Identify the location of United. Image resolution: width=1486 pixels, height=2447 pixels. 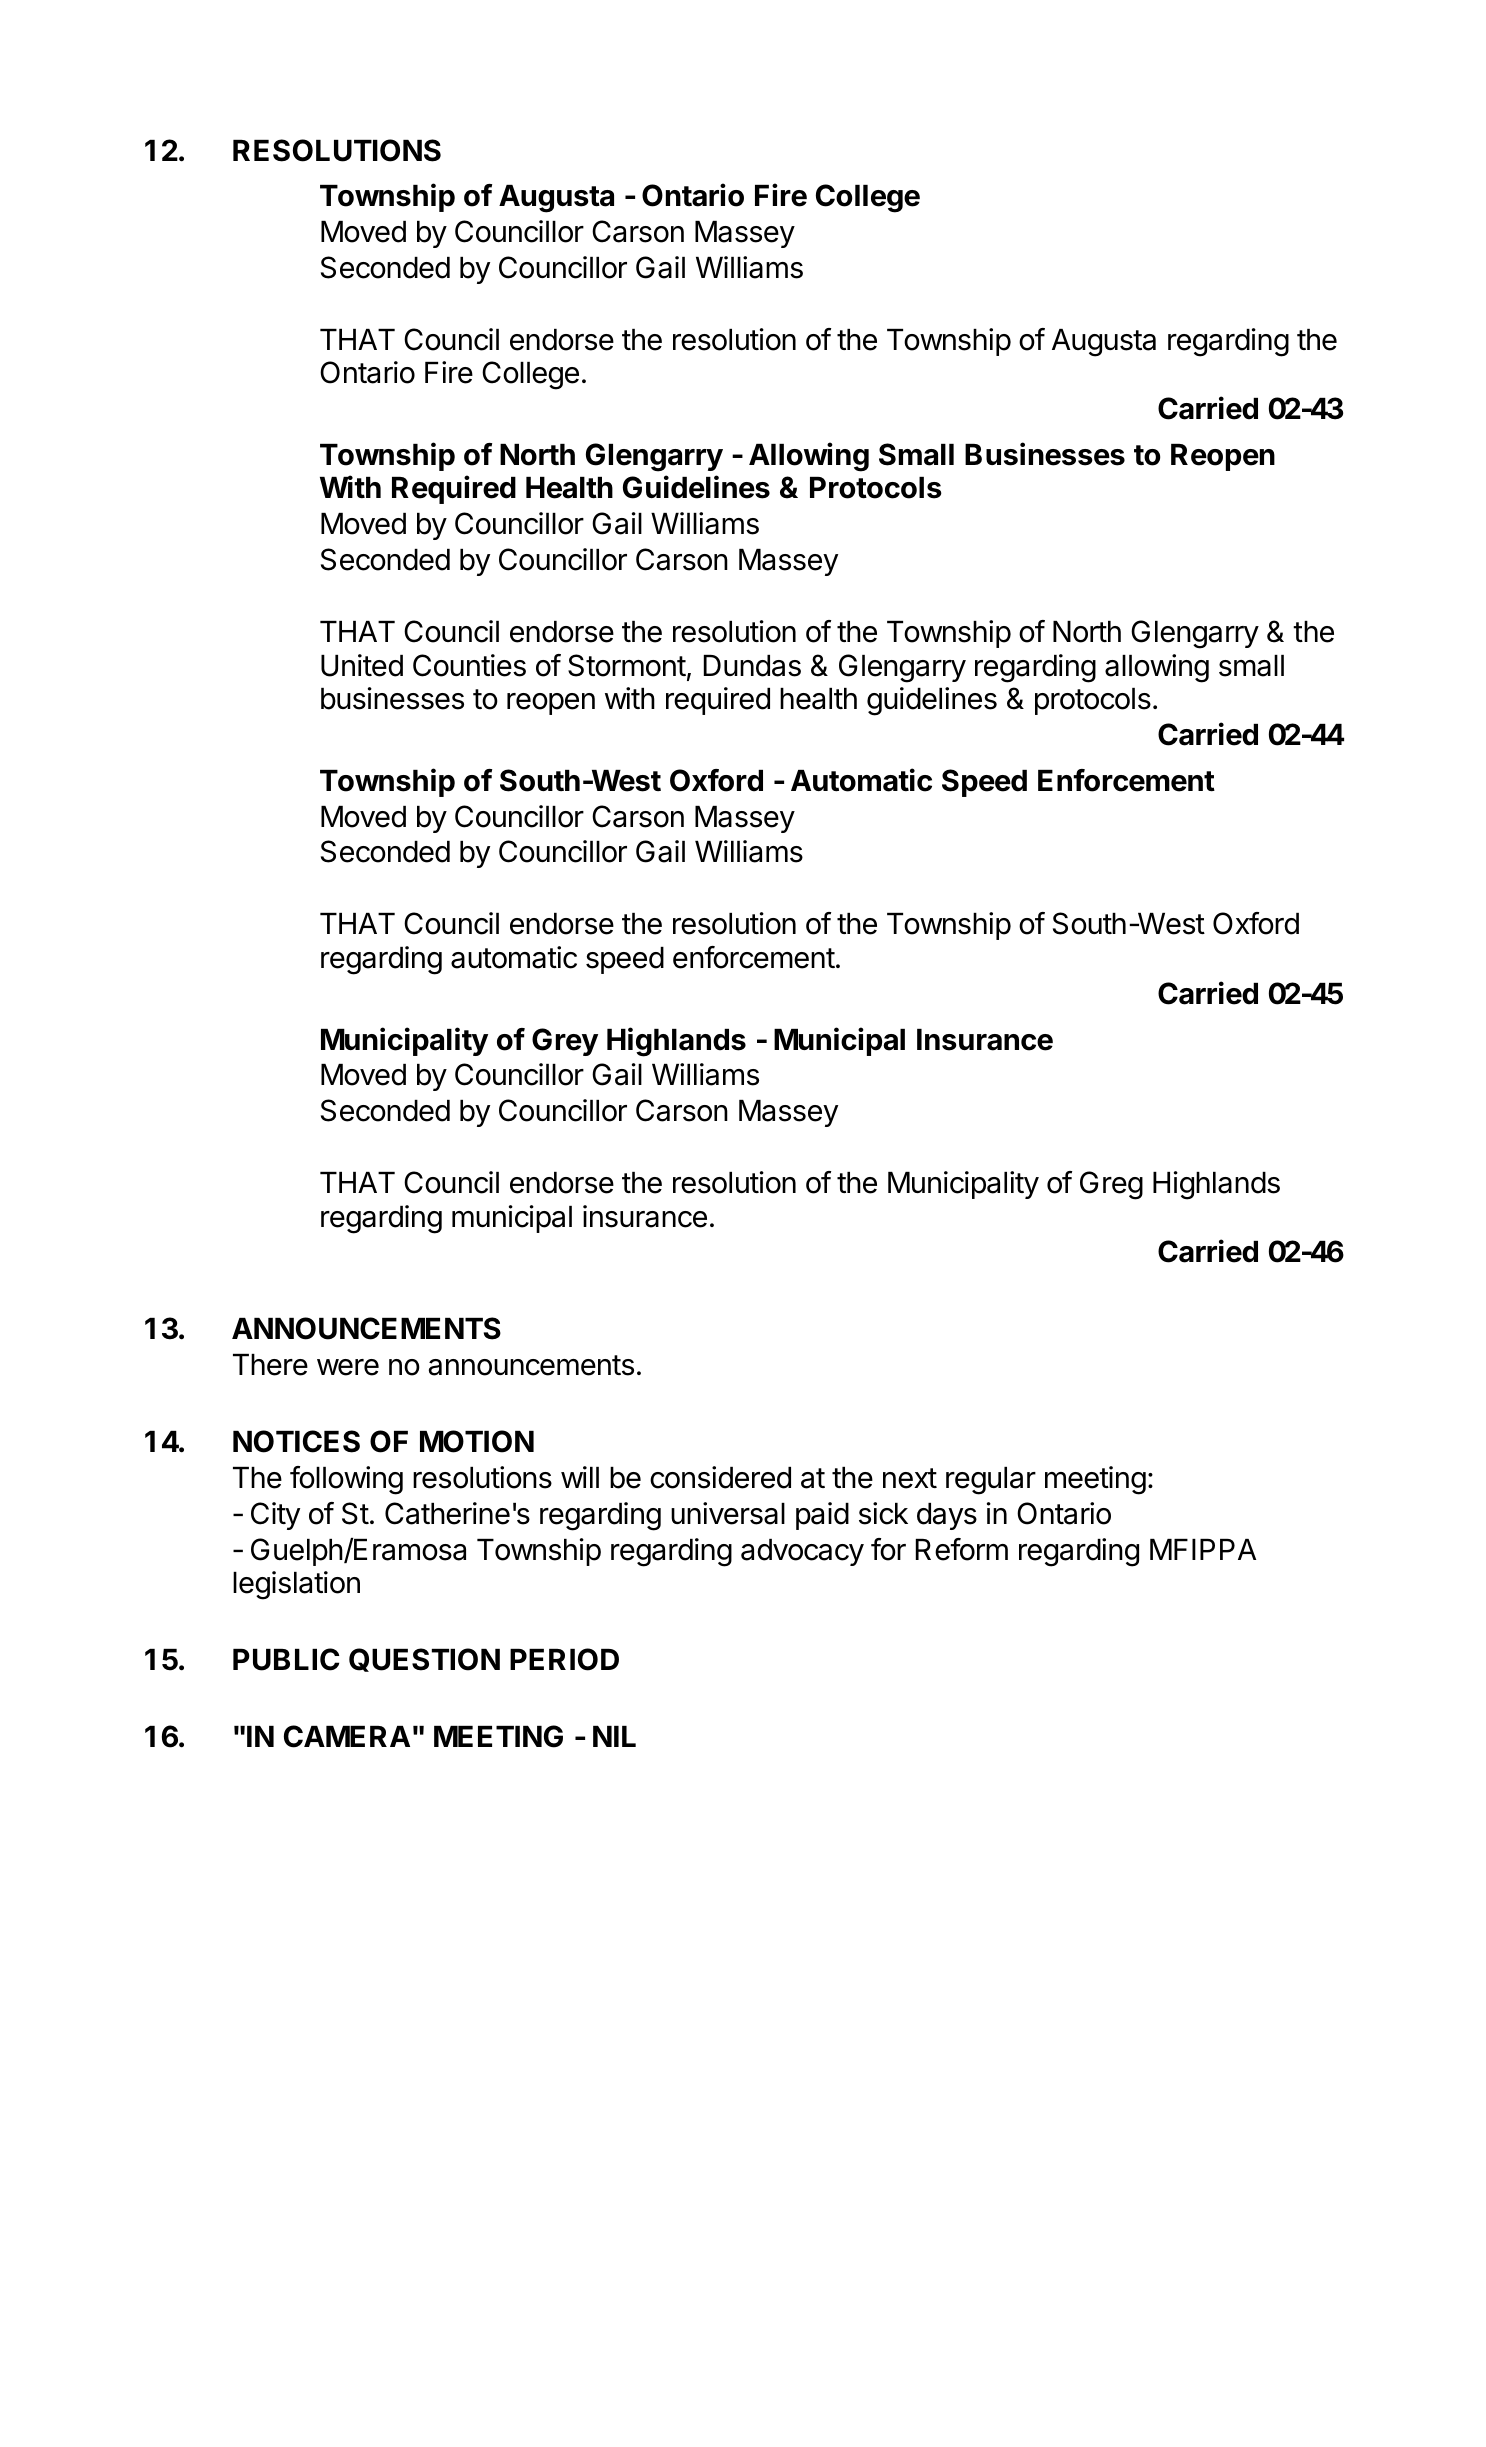
(362, 665).
